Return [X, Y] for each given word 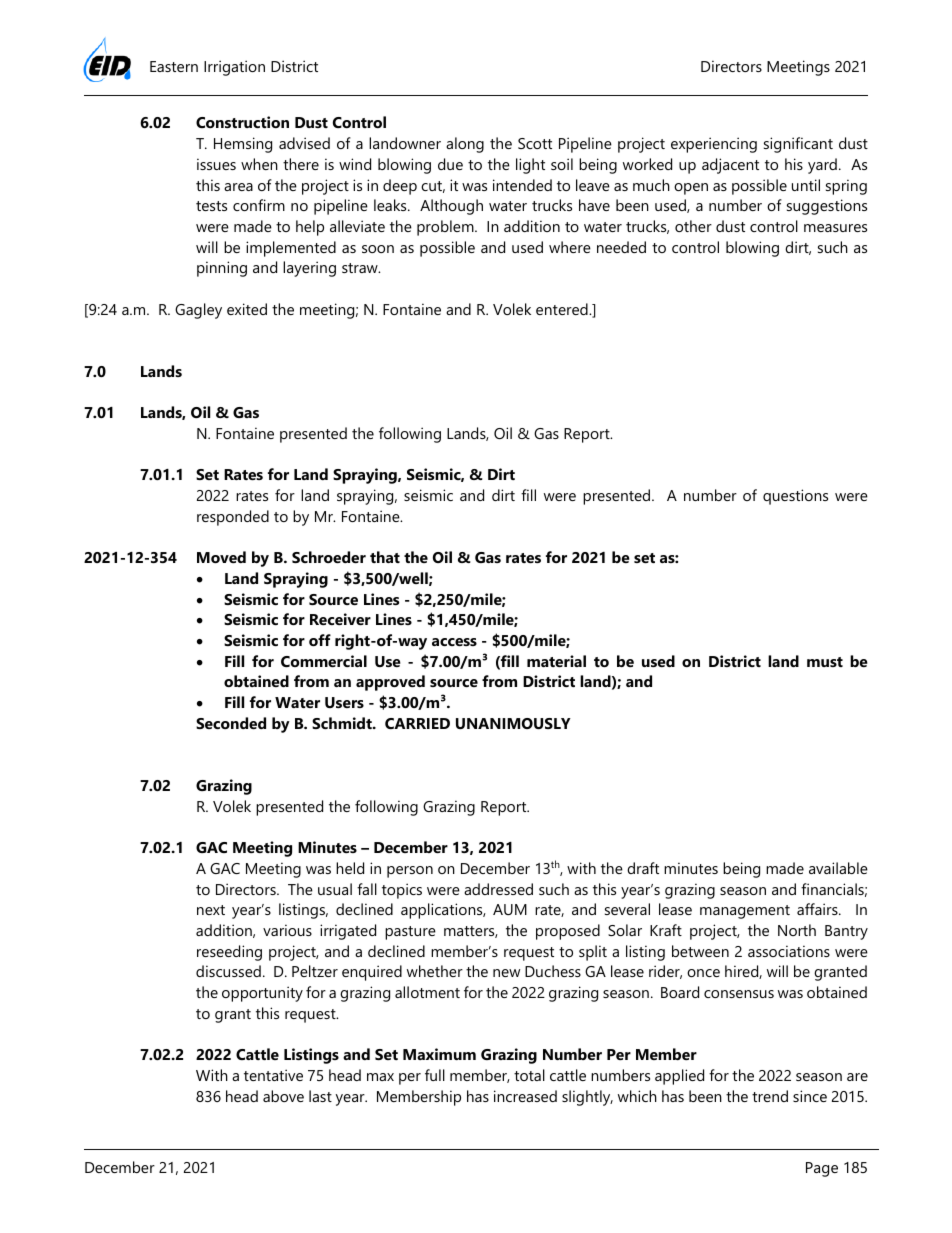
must [825, 662]
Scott [535, 143]
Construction [242, 122]
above [283, 1096]
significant [798, 145]
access [454, 642]
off [320, 640]
